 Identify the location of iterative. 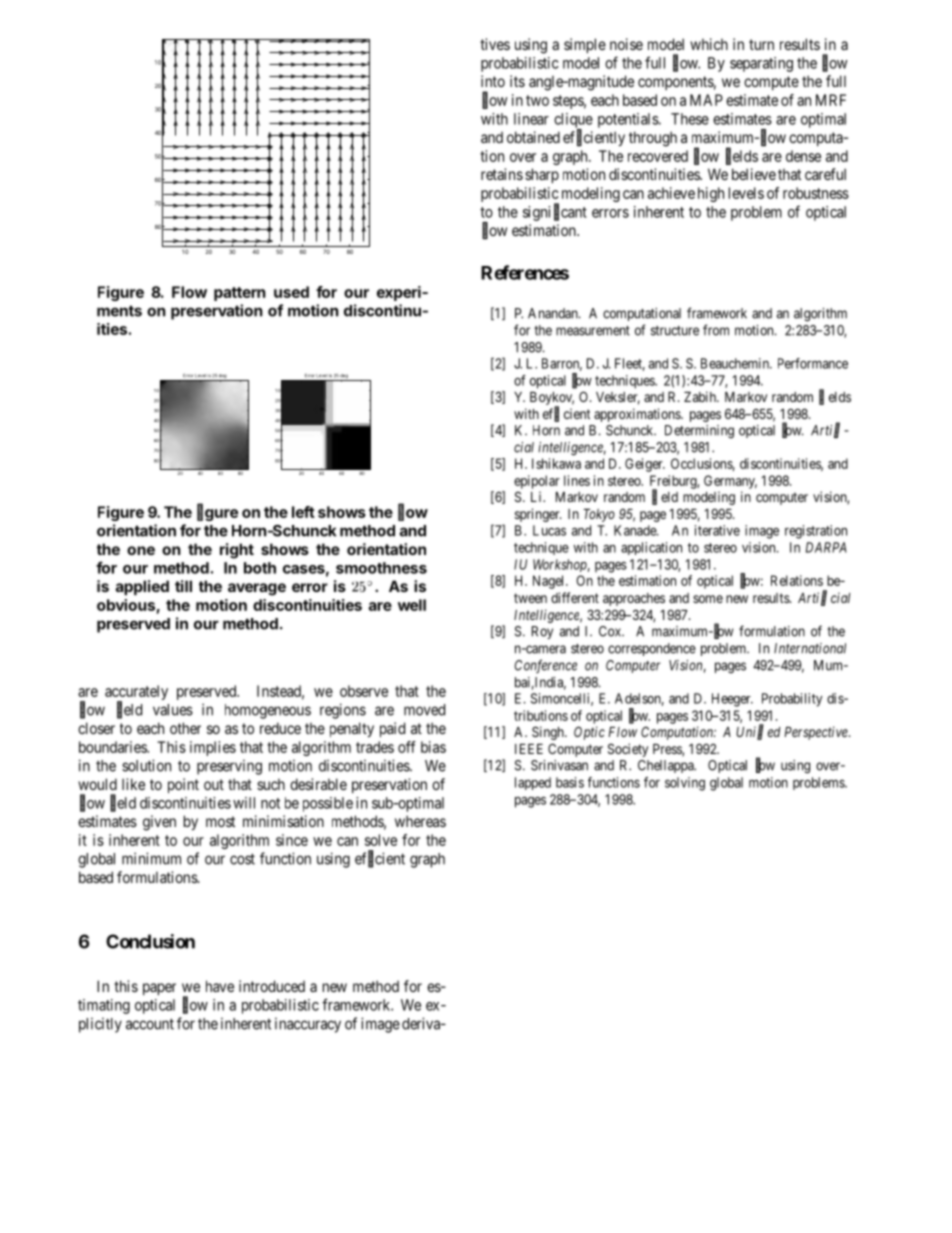
(717, 530).
